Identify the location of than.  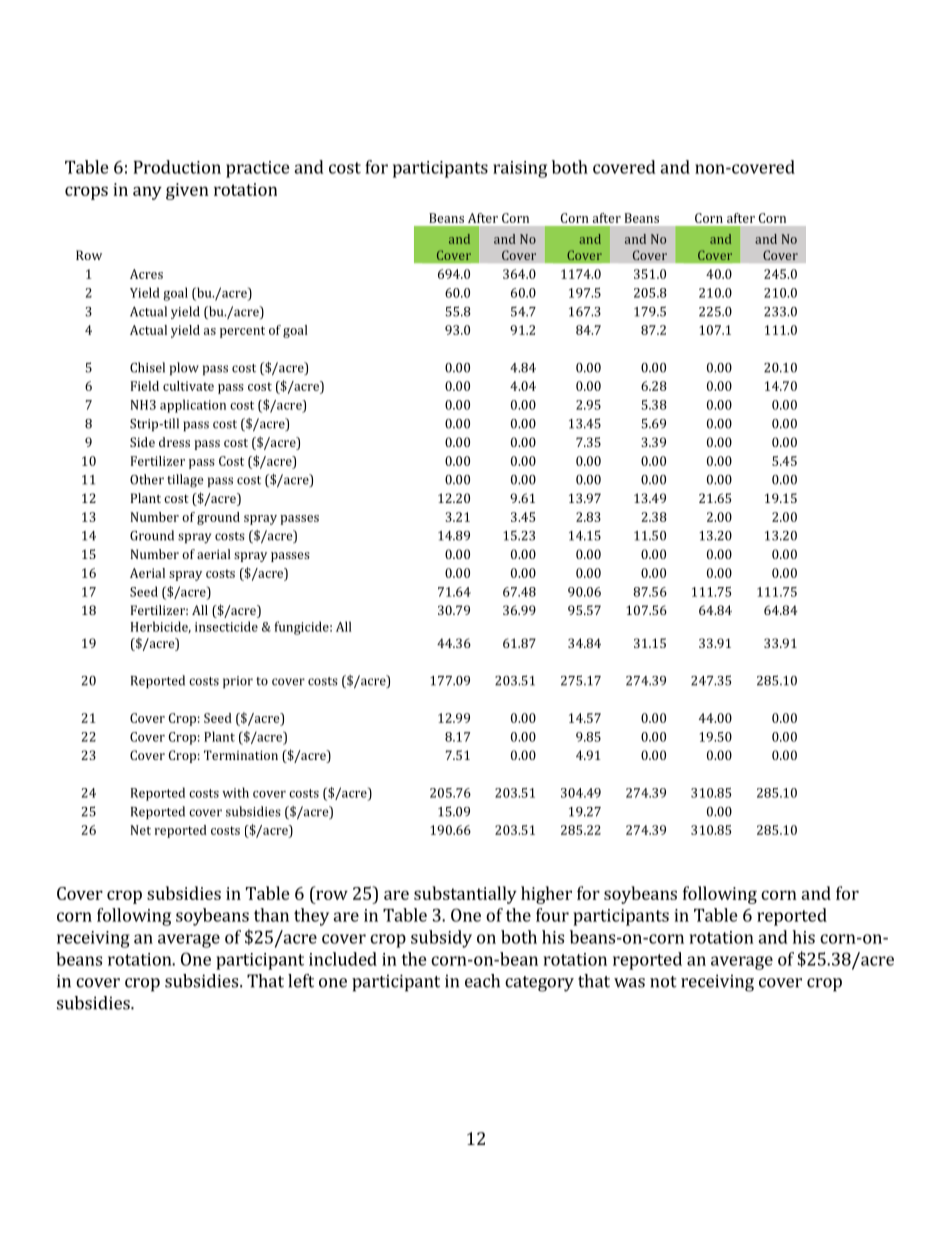
(271, 915).
